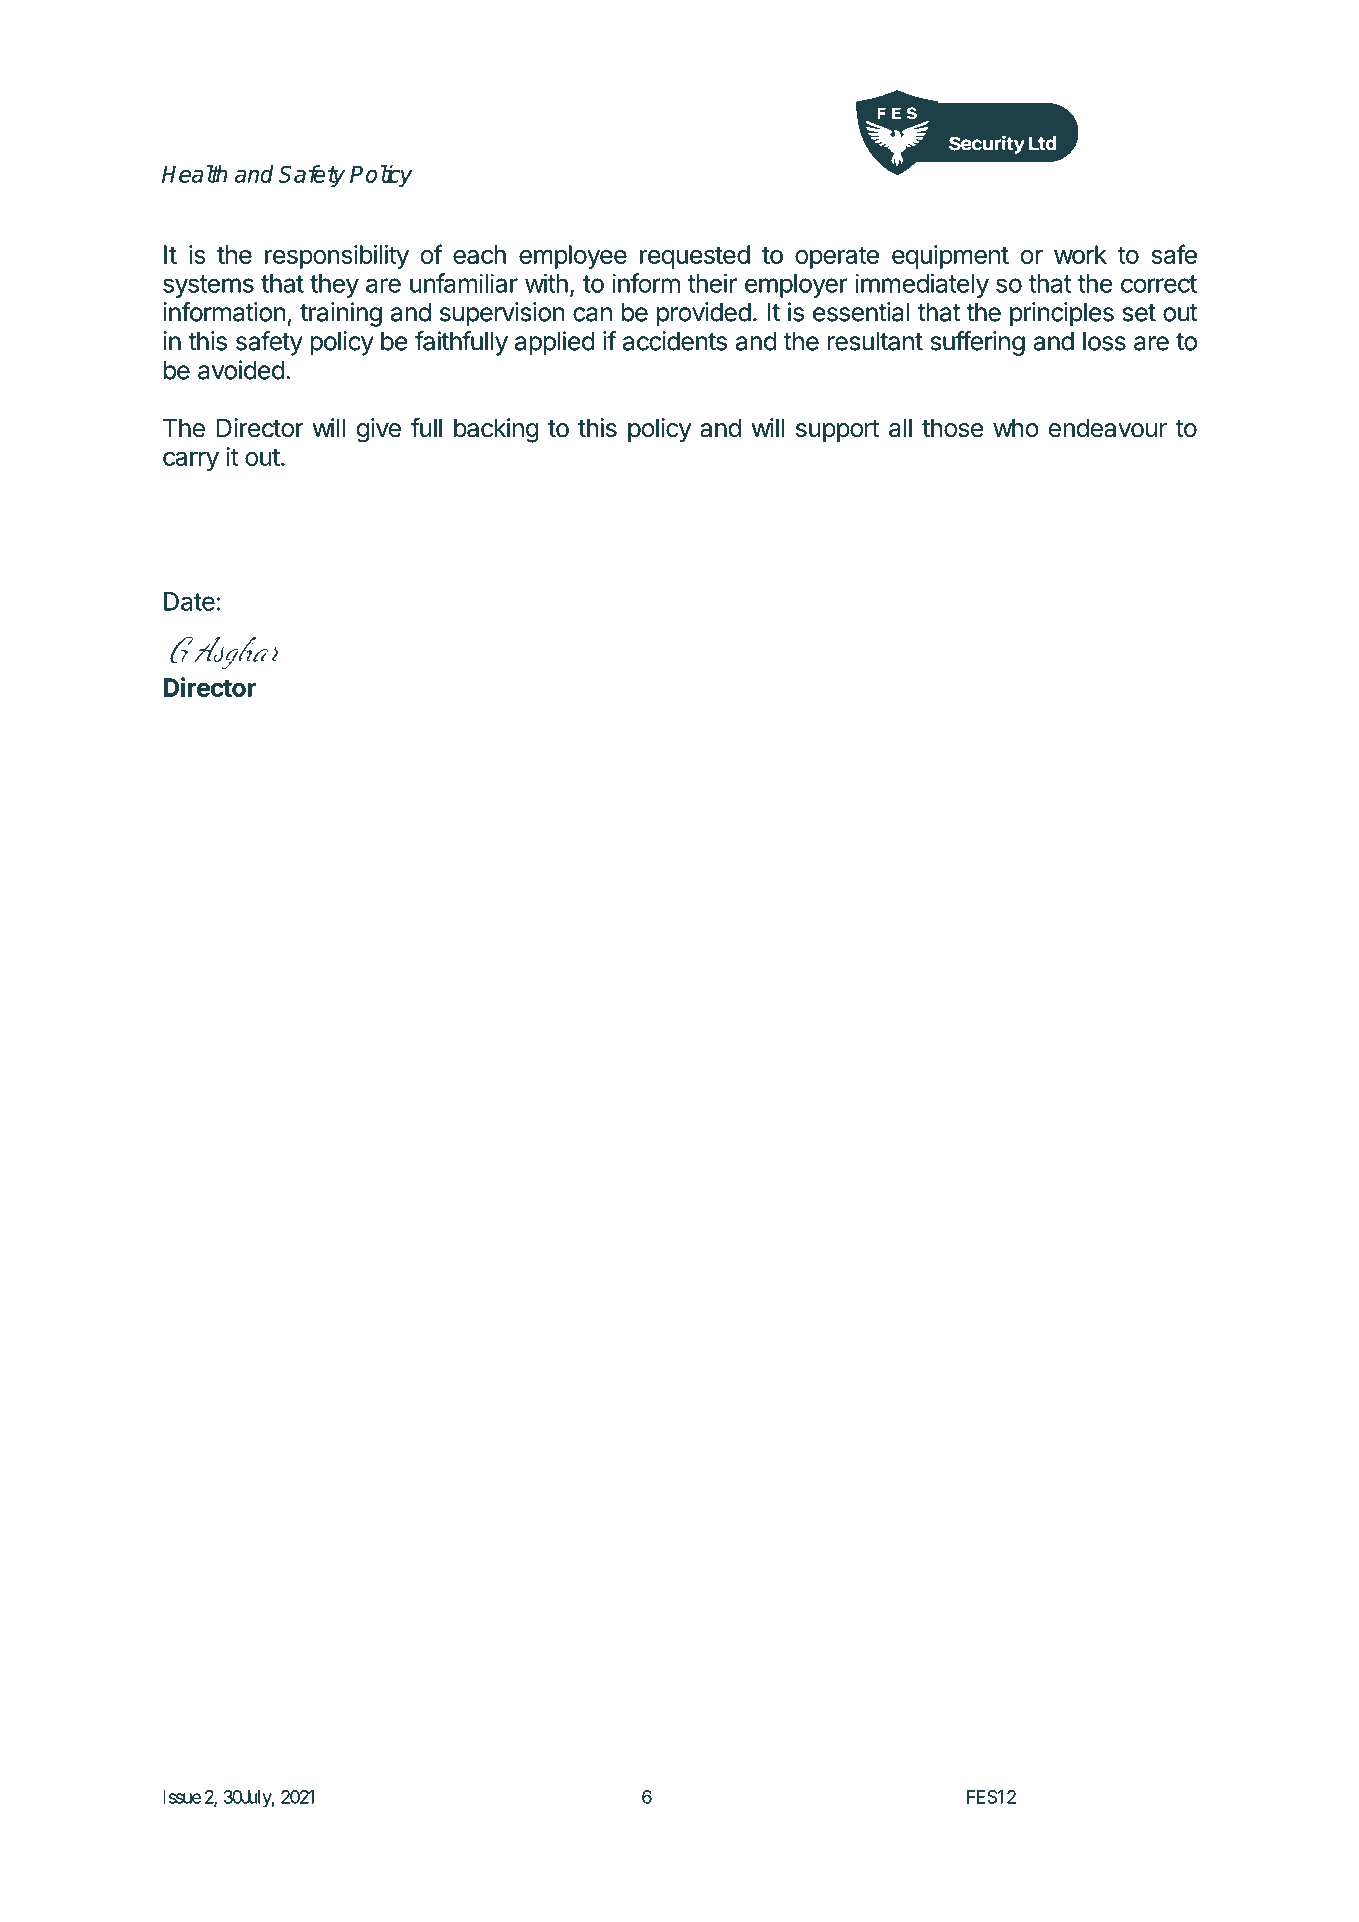  What do you see at coordinates (1080, 254) in the page?
I see `work` at bounding box center [1080, 254].
